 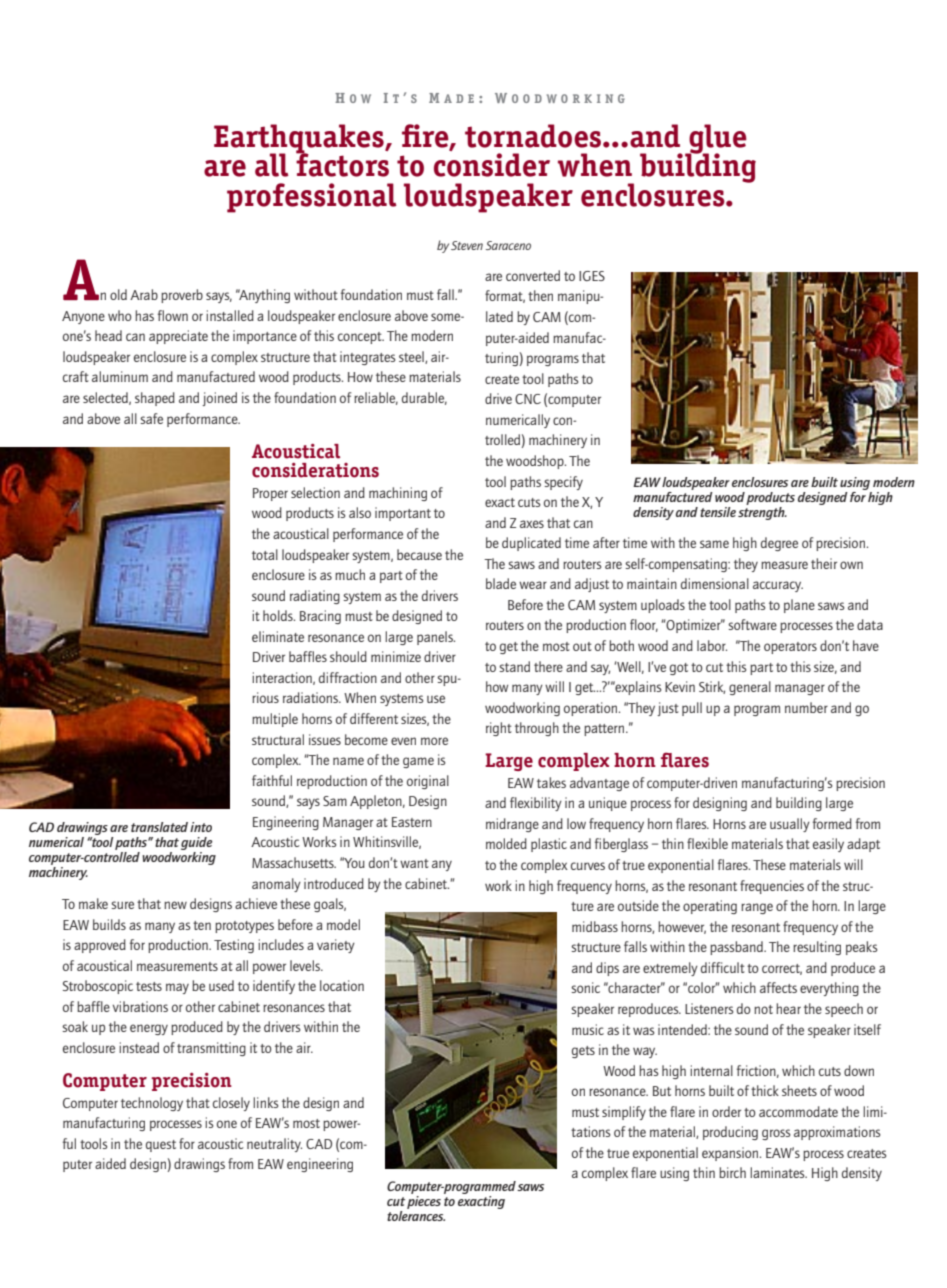 I want to click on pieces, so click(x=424, y=1201).
